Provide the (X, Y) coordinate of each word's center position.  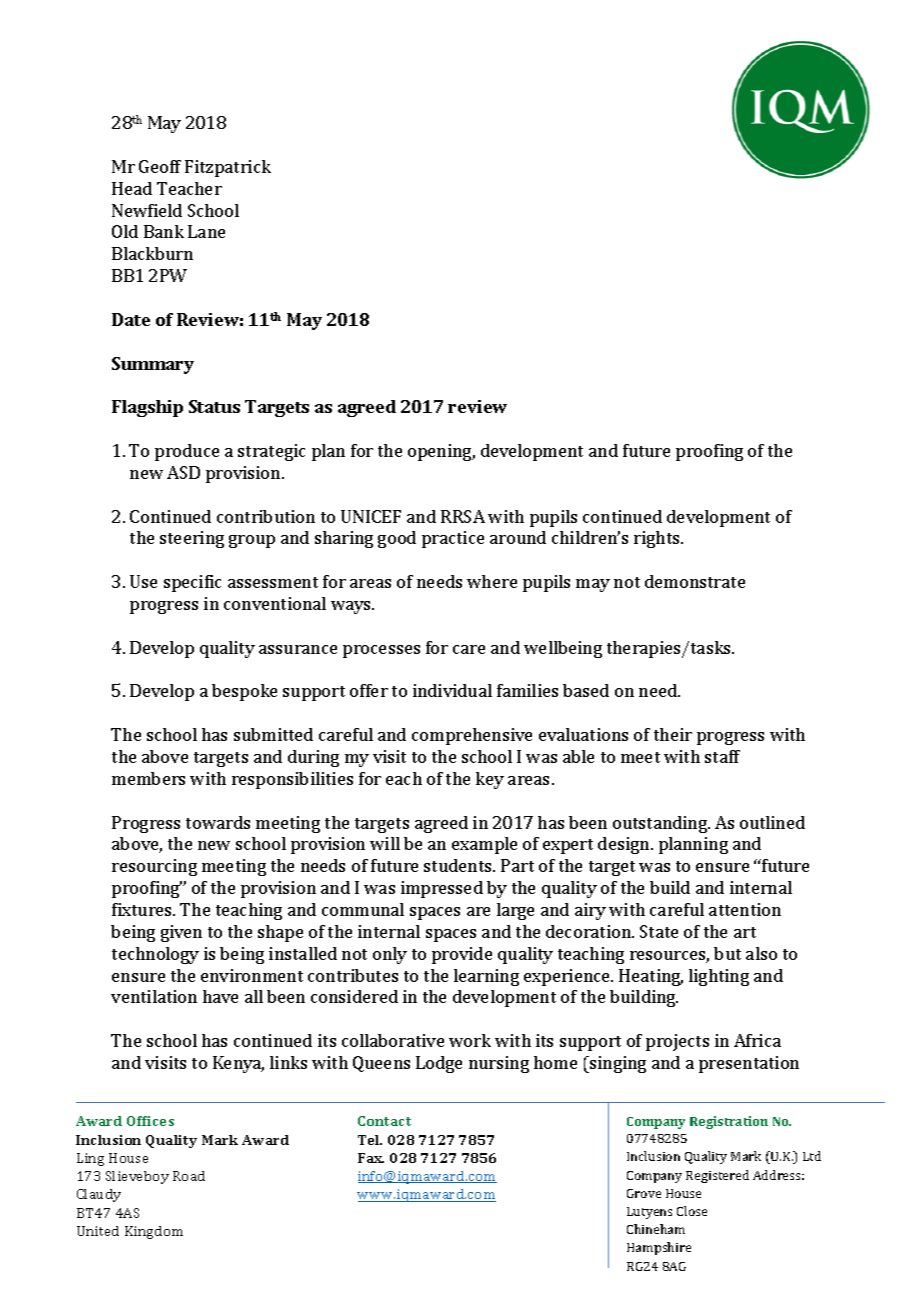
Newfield (147, 210)
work (470, 1040)
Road (189, 1176)
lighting (719, 977)
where (492, 581)
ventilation (154, 996)
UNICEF (371, 516)
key (490, 780)
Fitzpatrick (228, 168)
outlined (772, 822)
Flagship (147, 408)
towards (218, 822)
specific (192, 583)
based (586, 690)
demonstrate (695, 581)
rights (658, 539)
